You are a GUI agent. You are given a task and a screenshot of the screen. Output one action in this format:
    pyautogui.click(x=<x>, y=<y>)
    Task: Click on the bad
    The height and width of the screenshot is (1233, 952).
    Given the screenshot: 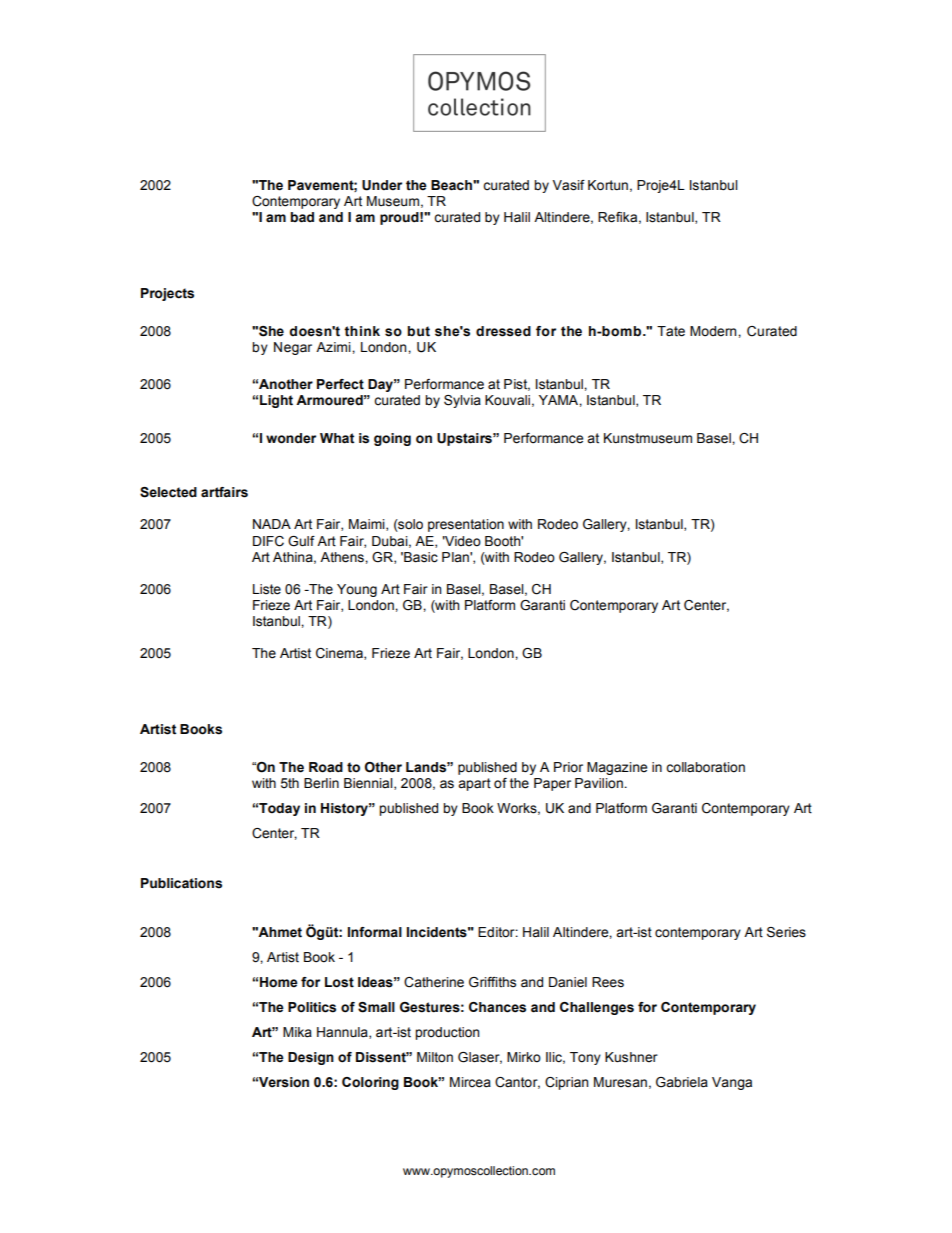 What is the action you would take?
    pyautogui.click(x=302, y=217)
